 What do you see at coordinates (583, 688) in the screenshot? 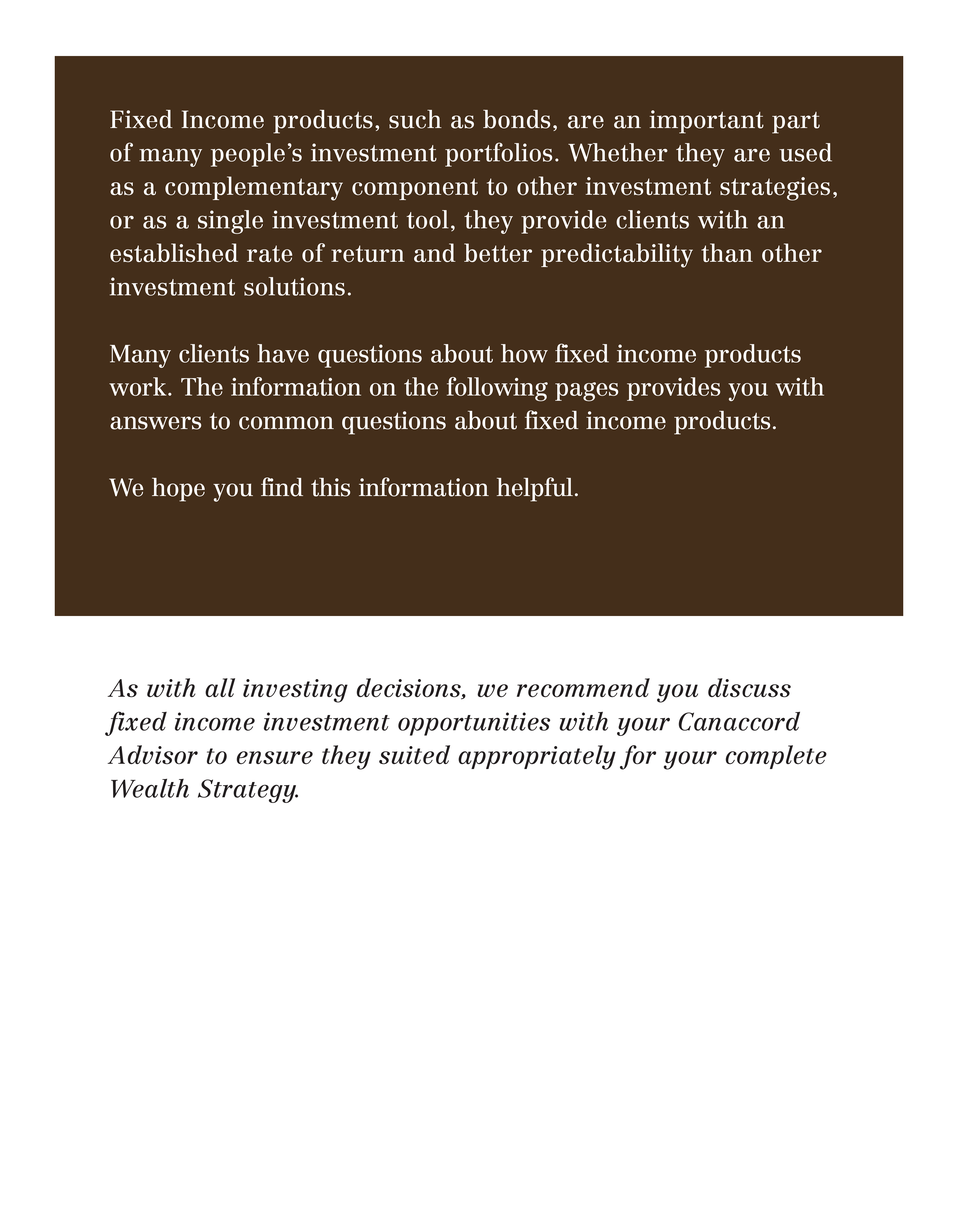
I see `recommend` at bounding box center [583, 688].
